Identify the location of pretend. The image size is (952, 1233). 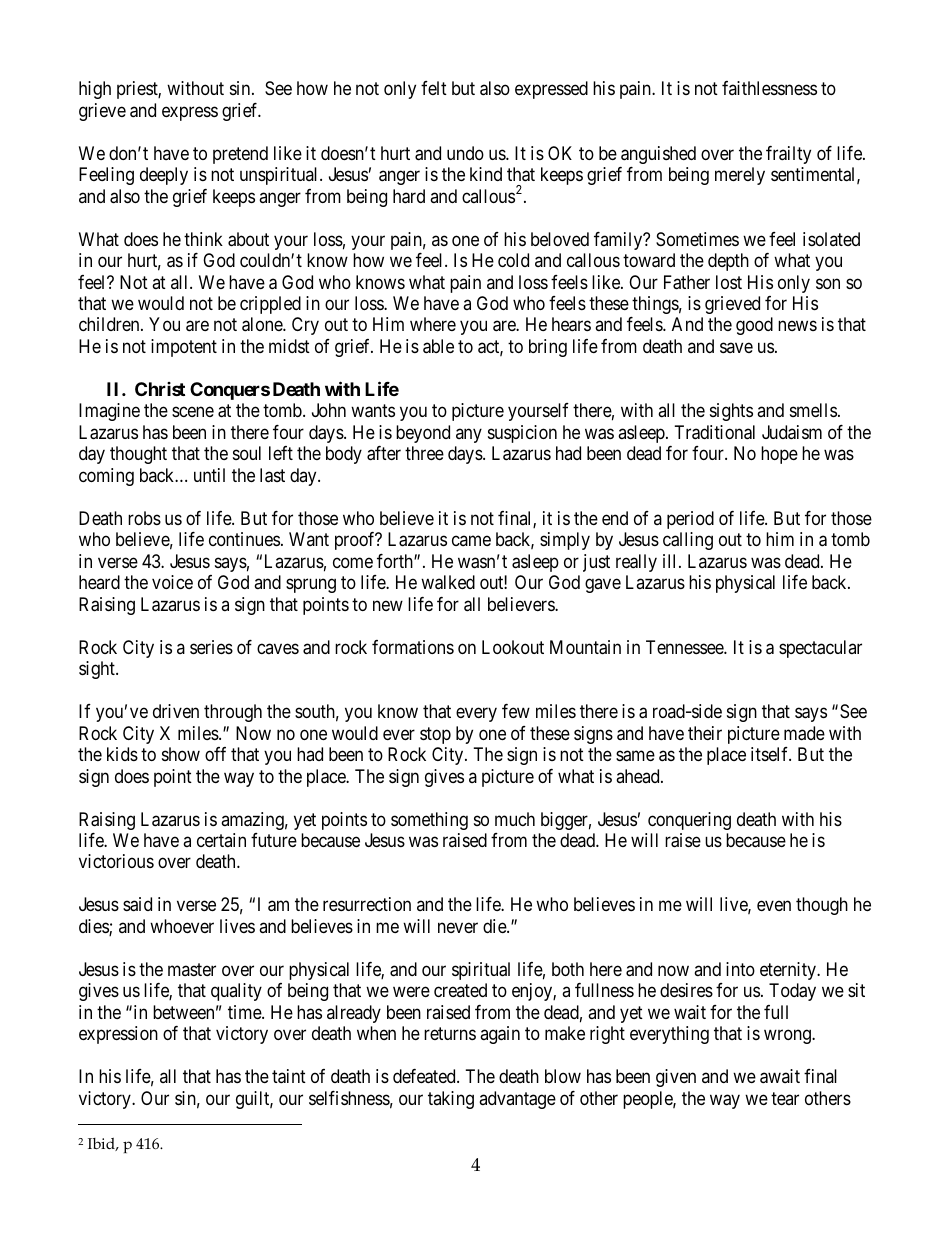
(240, 155).
